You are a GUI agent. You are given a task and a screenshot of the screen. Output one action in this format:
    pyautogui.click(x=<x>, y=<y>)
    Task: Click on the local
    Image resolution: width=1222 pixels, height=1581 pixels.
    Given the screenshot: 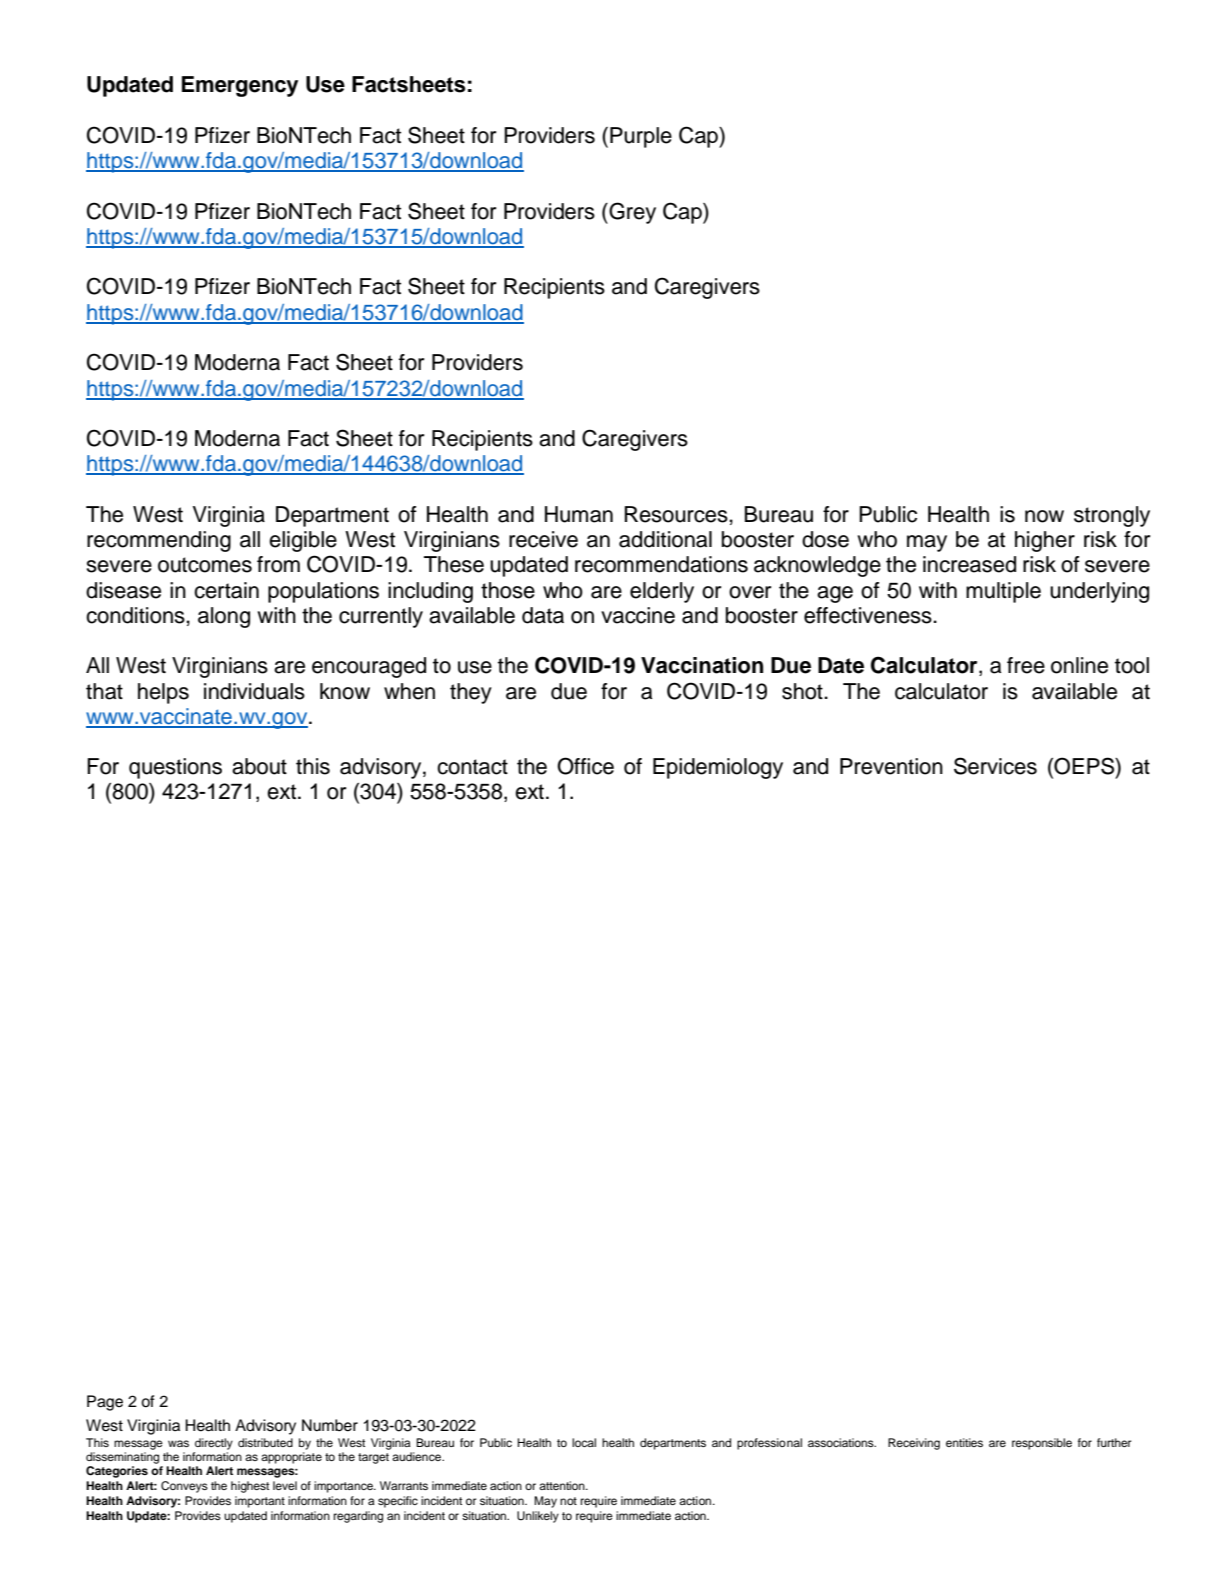 What is the action you would take?
    pyautogui.click(x=584, y=1442)
